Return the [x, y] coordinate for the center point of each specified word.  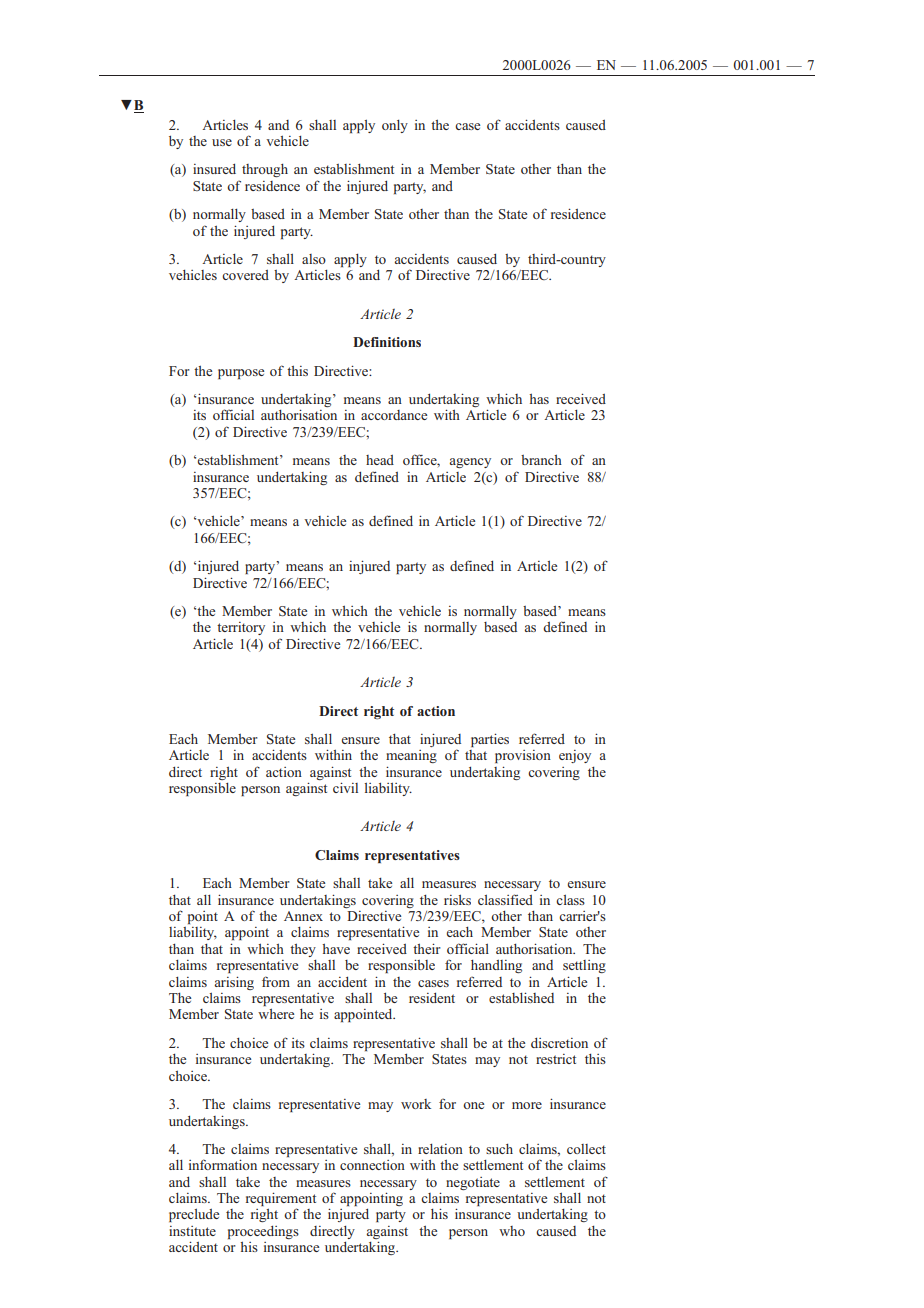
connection [372, 1165]
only [395, 126]
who [512, 1231]
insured [214, 168]
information [223, 1164]
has [539, 398]
